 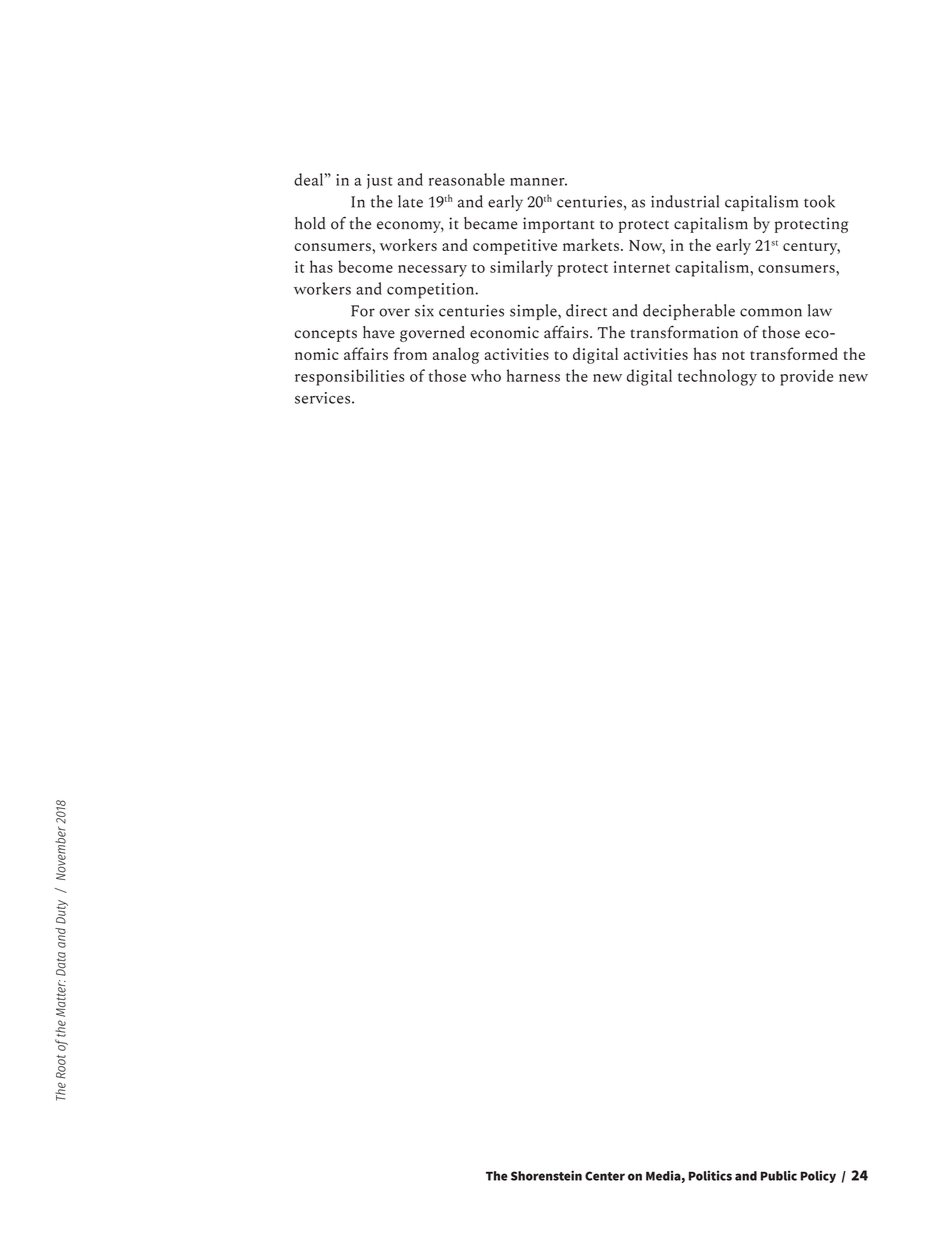 I want to click on Public, so click(x=779, y=1175).
